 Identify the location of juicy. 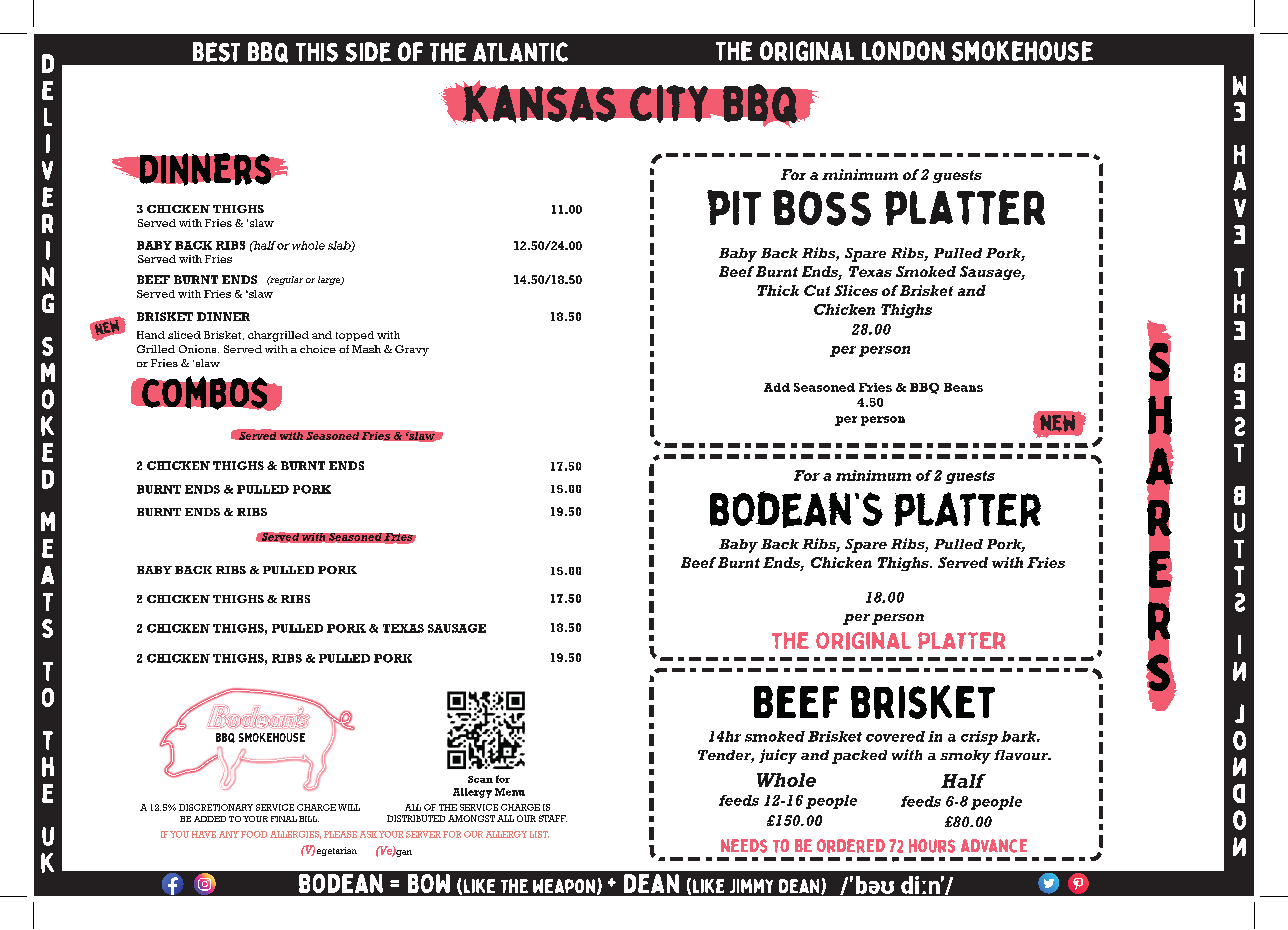
(778, 756).
